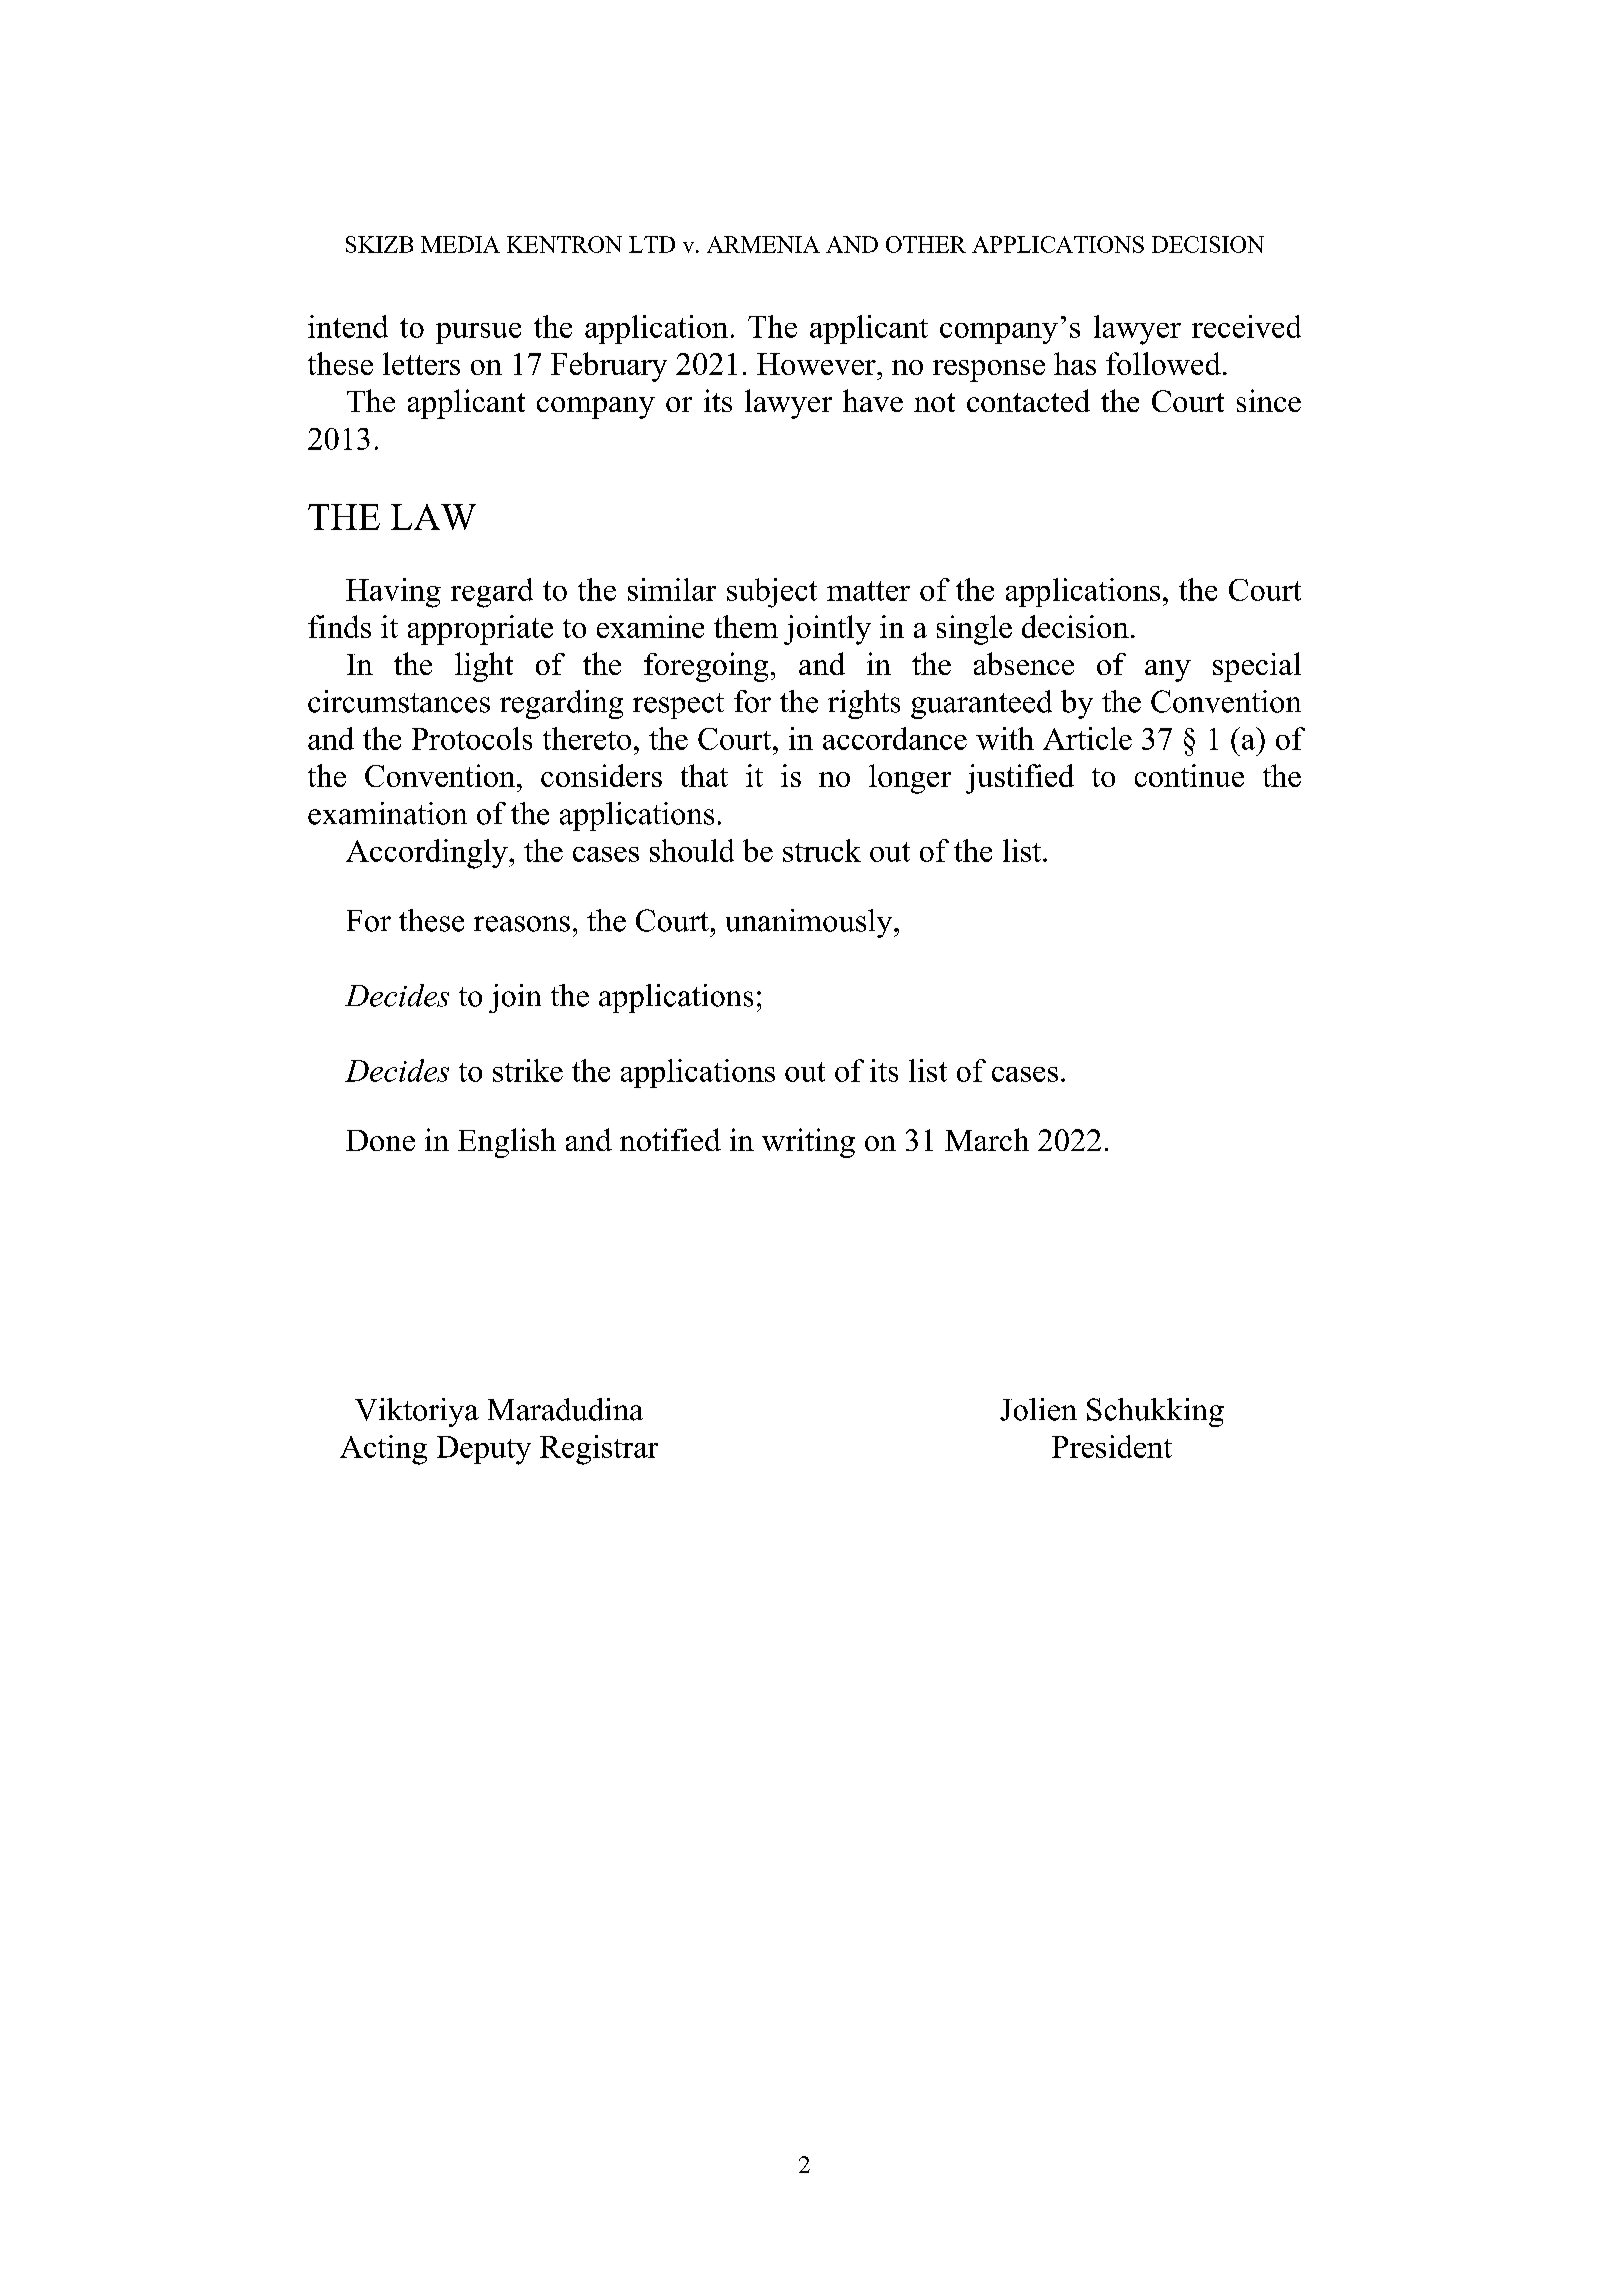 The width and height of the document is (1609, 2275). What do you see at coordinates (1189, 775) in the document?
I see `continue` at bounding box center [1189, 775].
